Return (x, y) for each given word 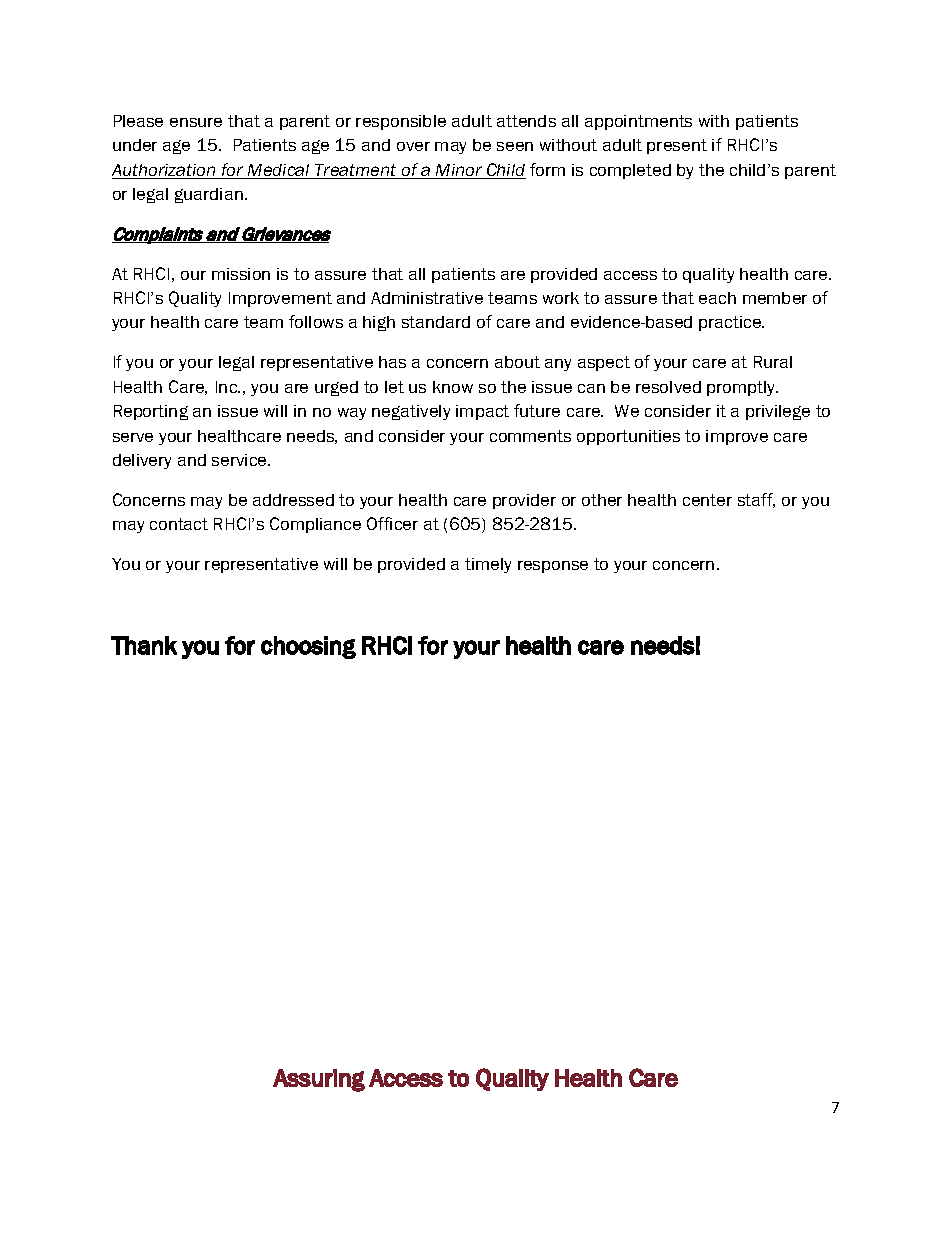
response (553, 567)
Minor (459, 171)
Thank (144, 645)
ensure (196, 122)
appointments (638, 122)
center (707, 500)
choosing (308, 647)
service (240, 460)
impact (482, 412)
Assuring (319, 1080)
